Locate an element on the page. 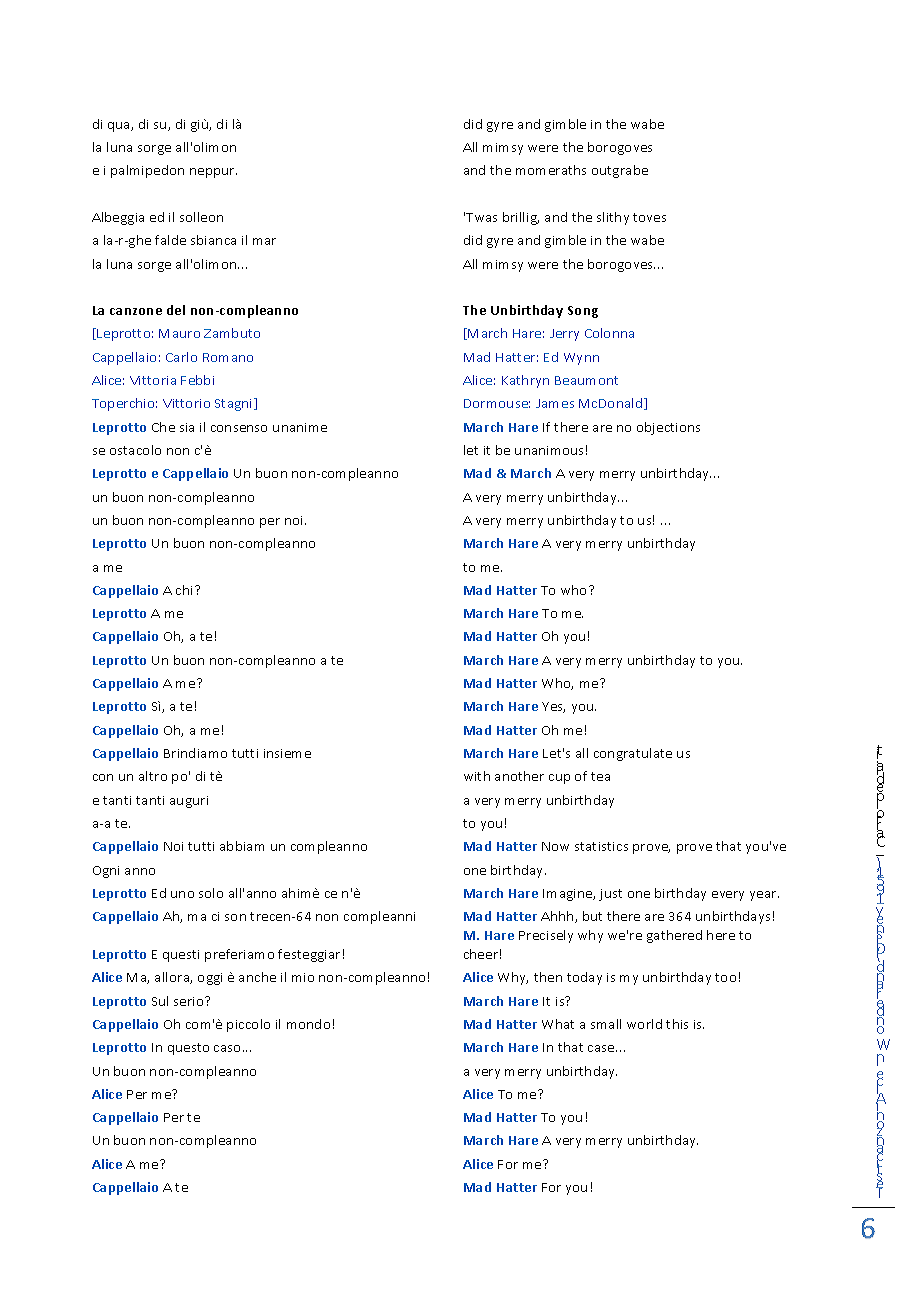 The height and width of the image is (1308, 924). Colonna is located at coordinates (609, 333).
